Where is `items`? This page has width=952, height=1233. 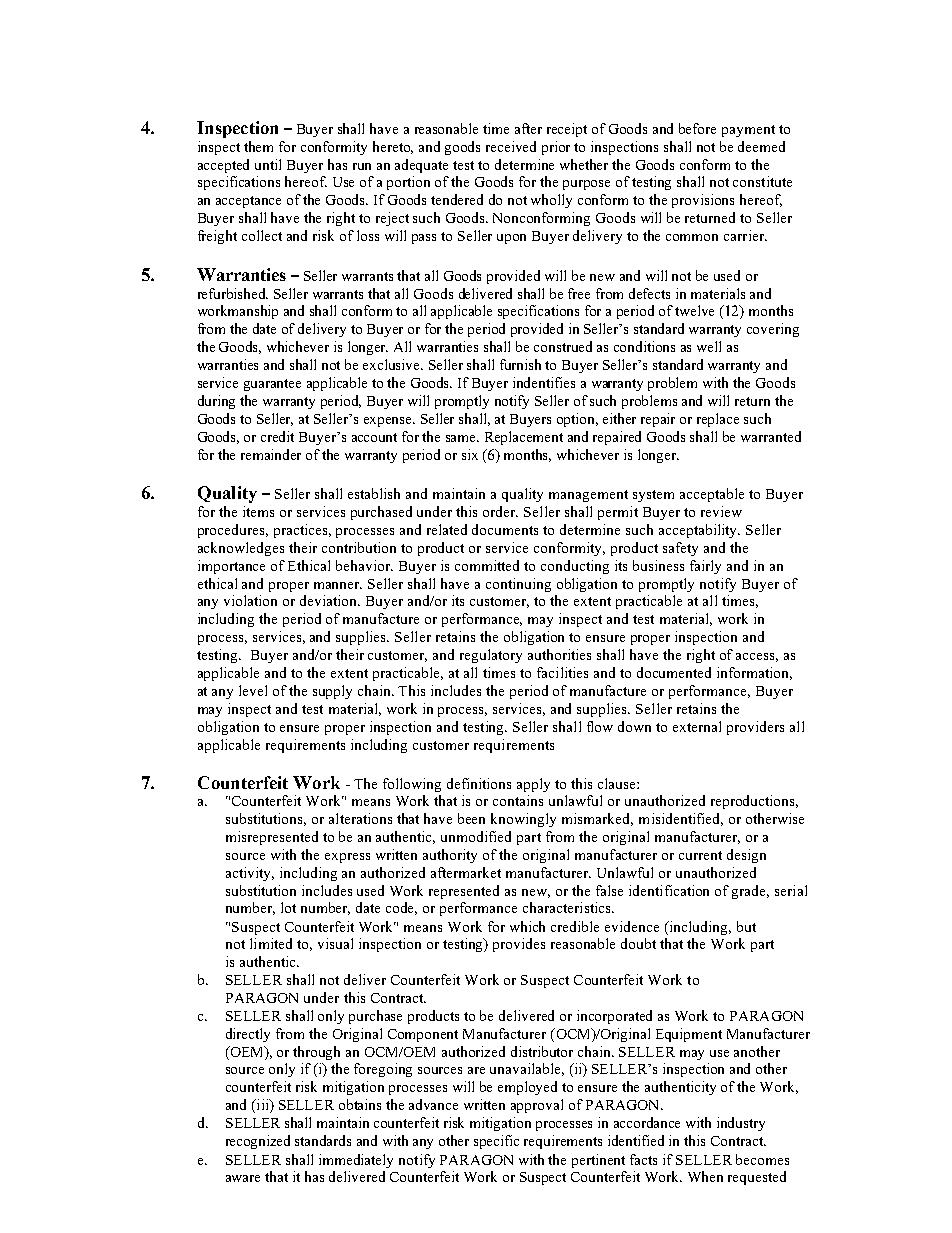 items is located at coordinates (258, 511).
